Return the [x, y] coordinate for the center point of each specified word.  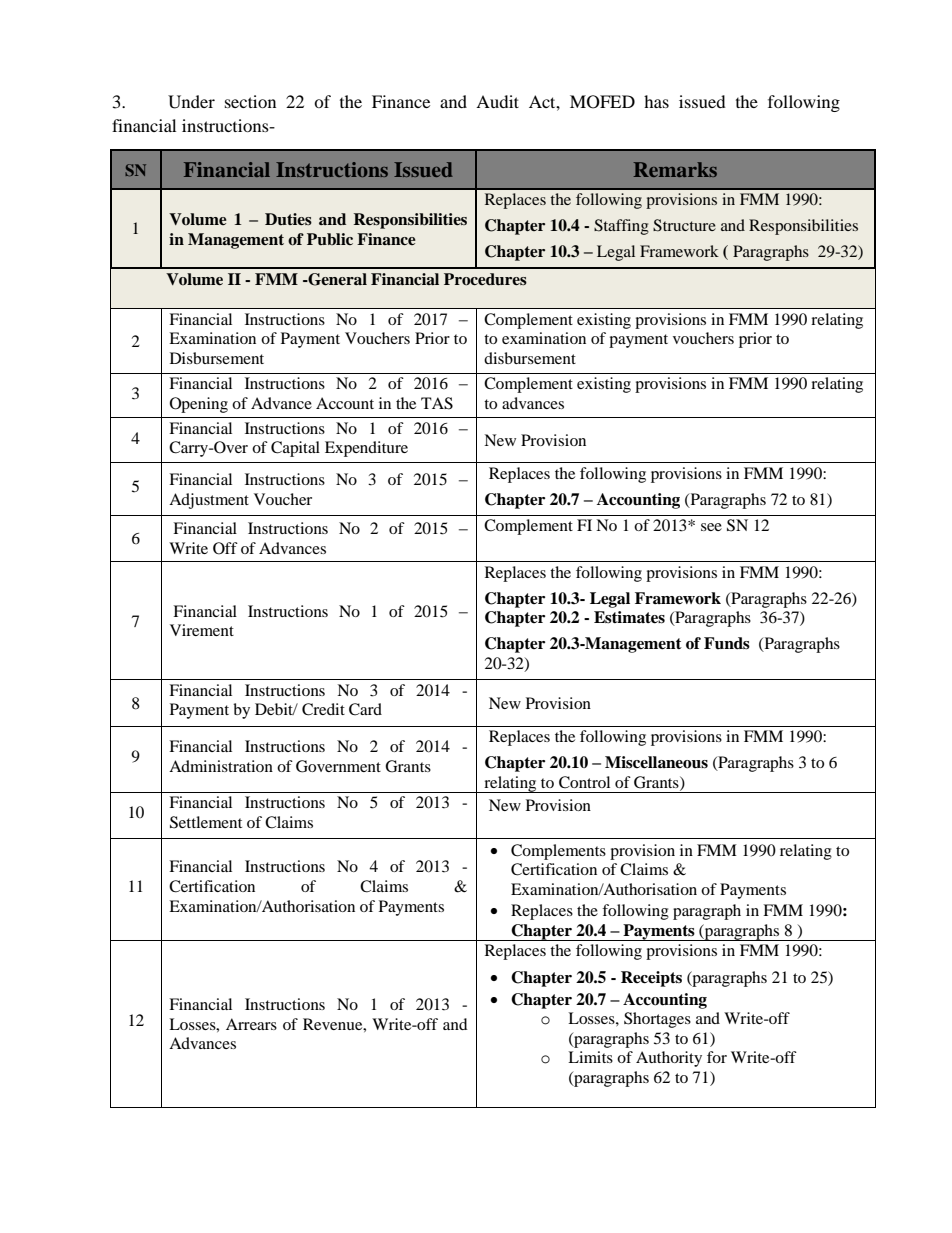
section [250, 101]
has [656, 101]
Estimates [629, 617]
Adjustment [209, 501]
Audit [497, 101]
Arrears [251, 1024]
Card [365, 709]
